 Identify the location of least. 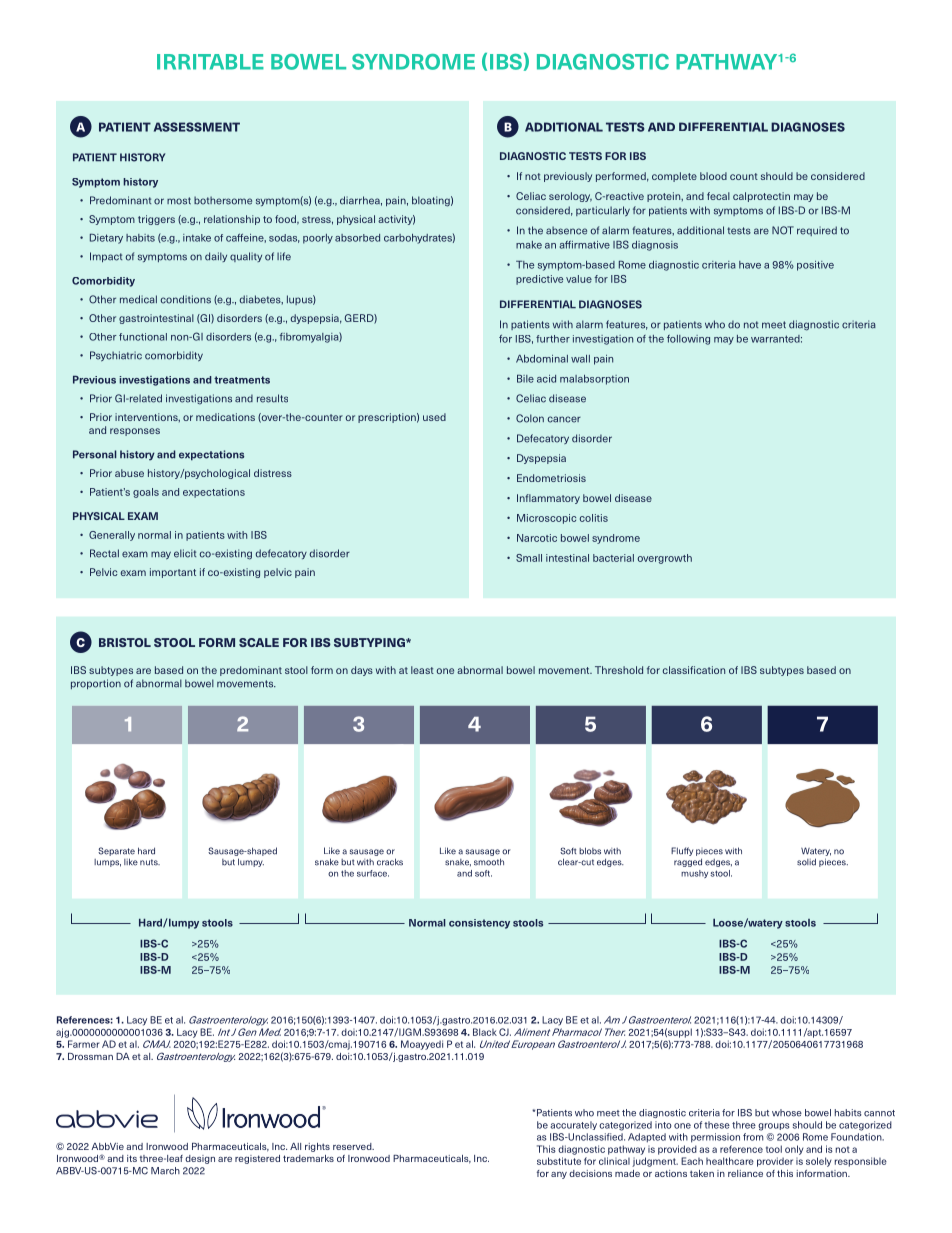
(422, 670).
